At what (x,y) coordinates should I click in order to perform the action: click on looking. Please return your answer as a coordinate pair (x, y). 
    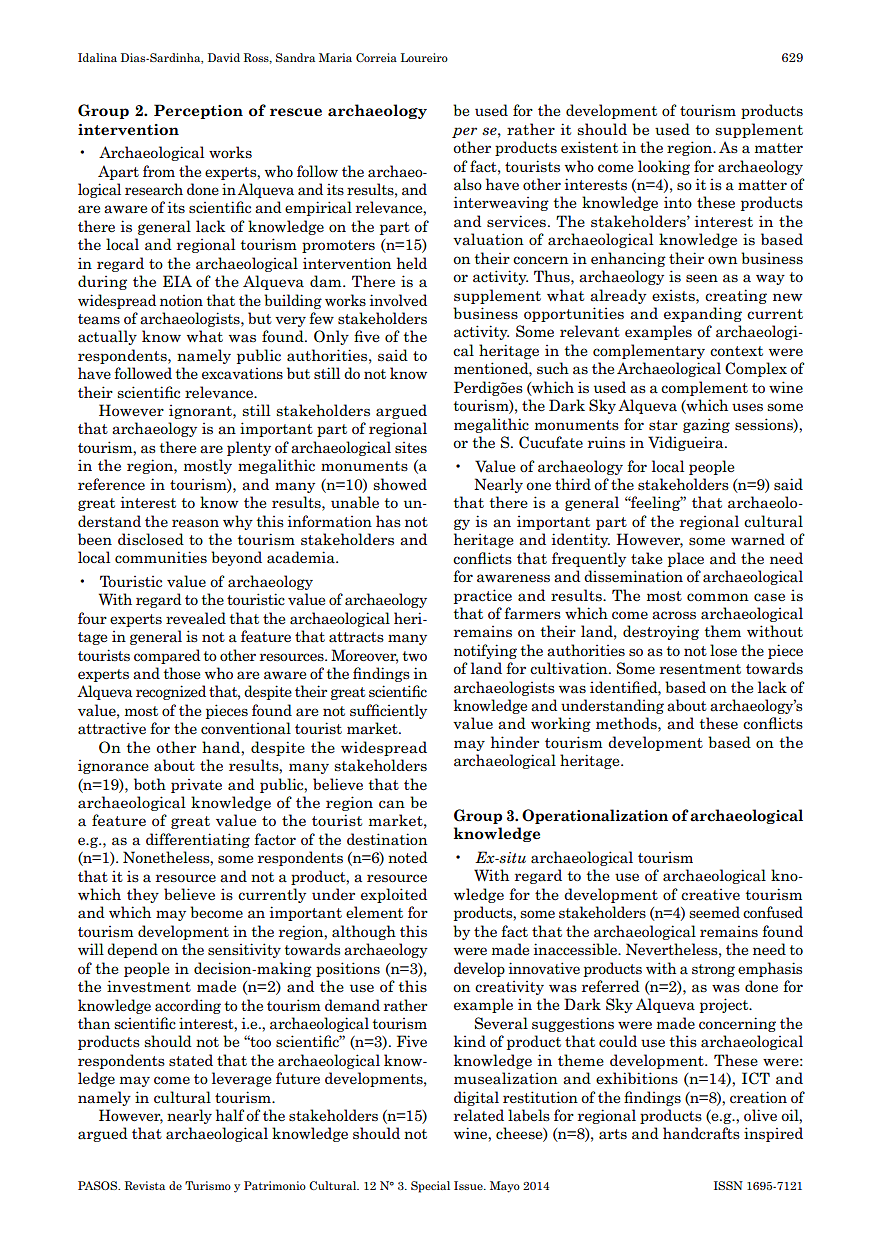
    Looking at the image, I should click on (664, 167).
